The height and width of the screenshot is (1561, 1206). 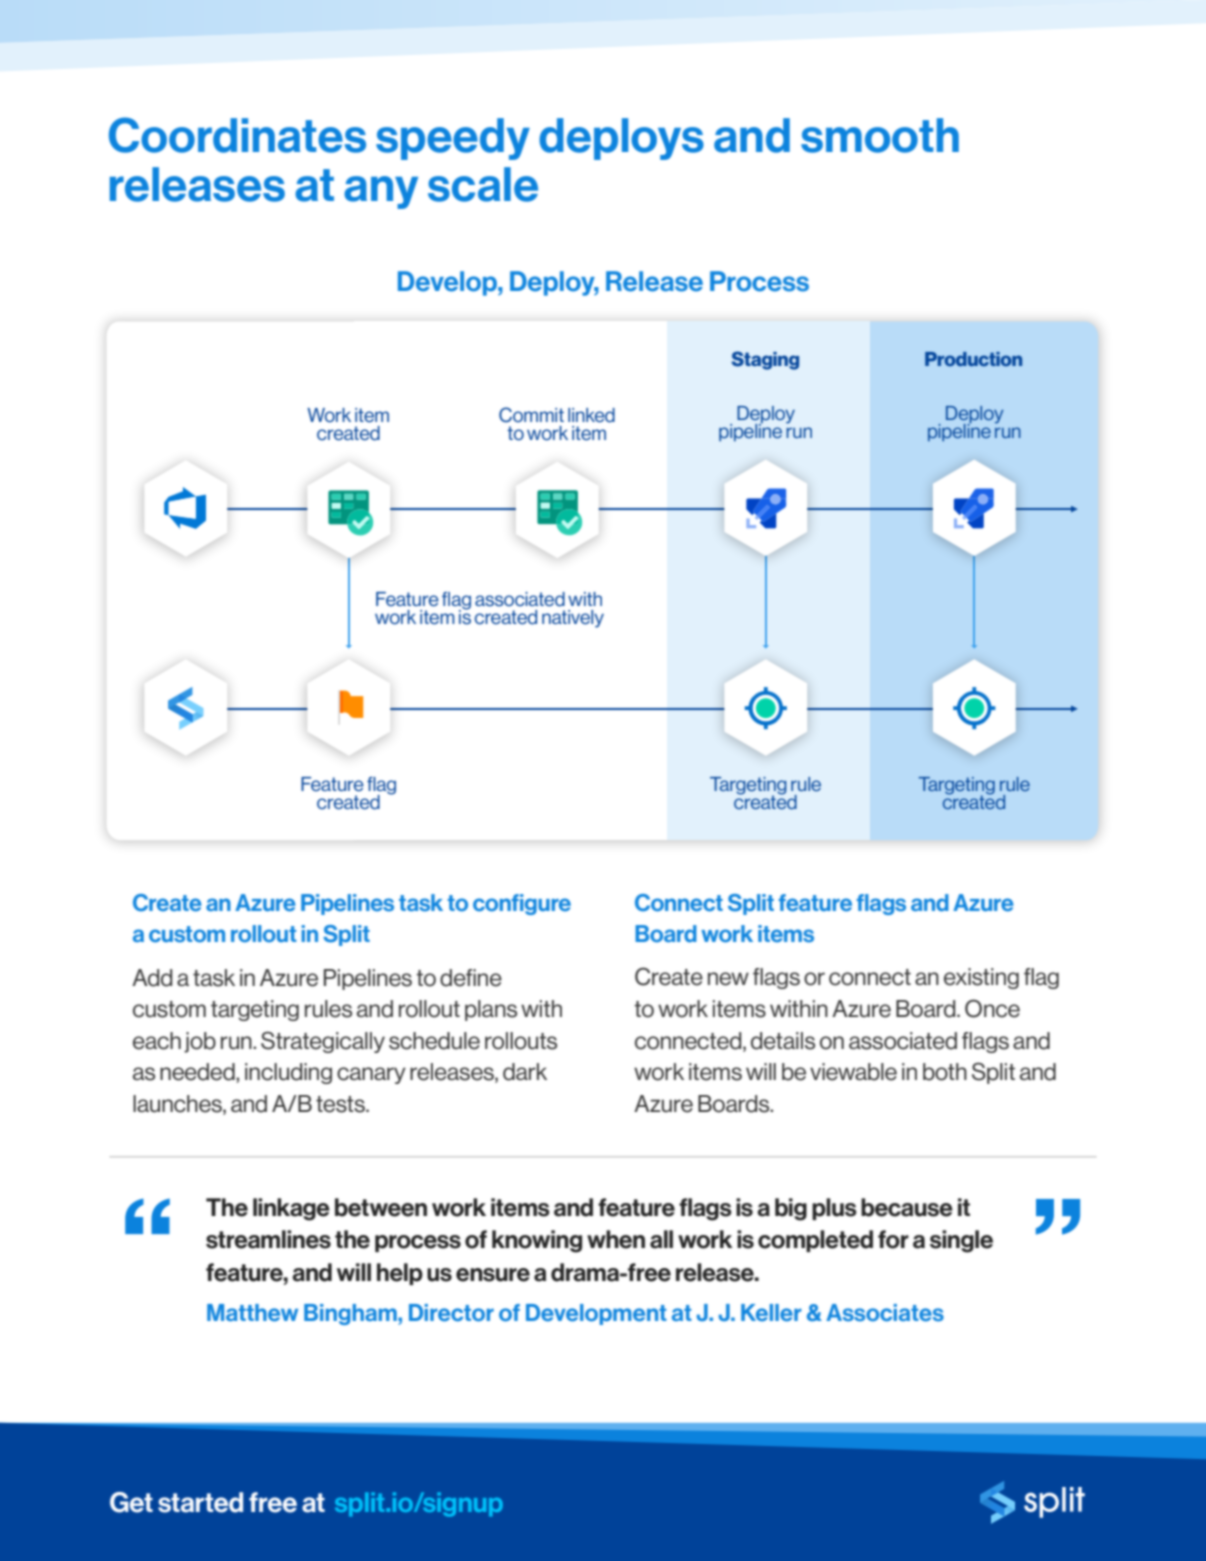 I want to click on Add, so click(x=152, y=978).
